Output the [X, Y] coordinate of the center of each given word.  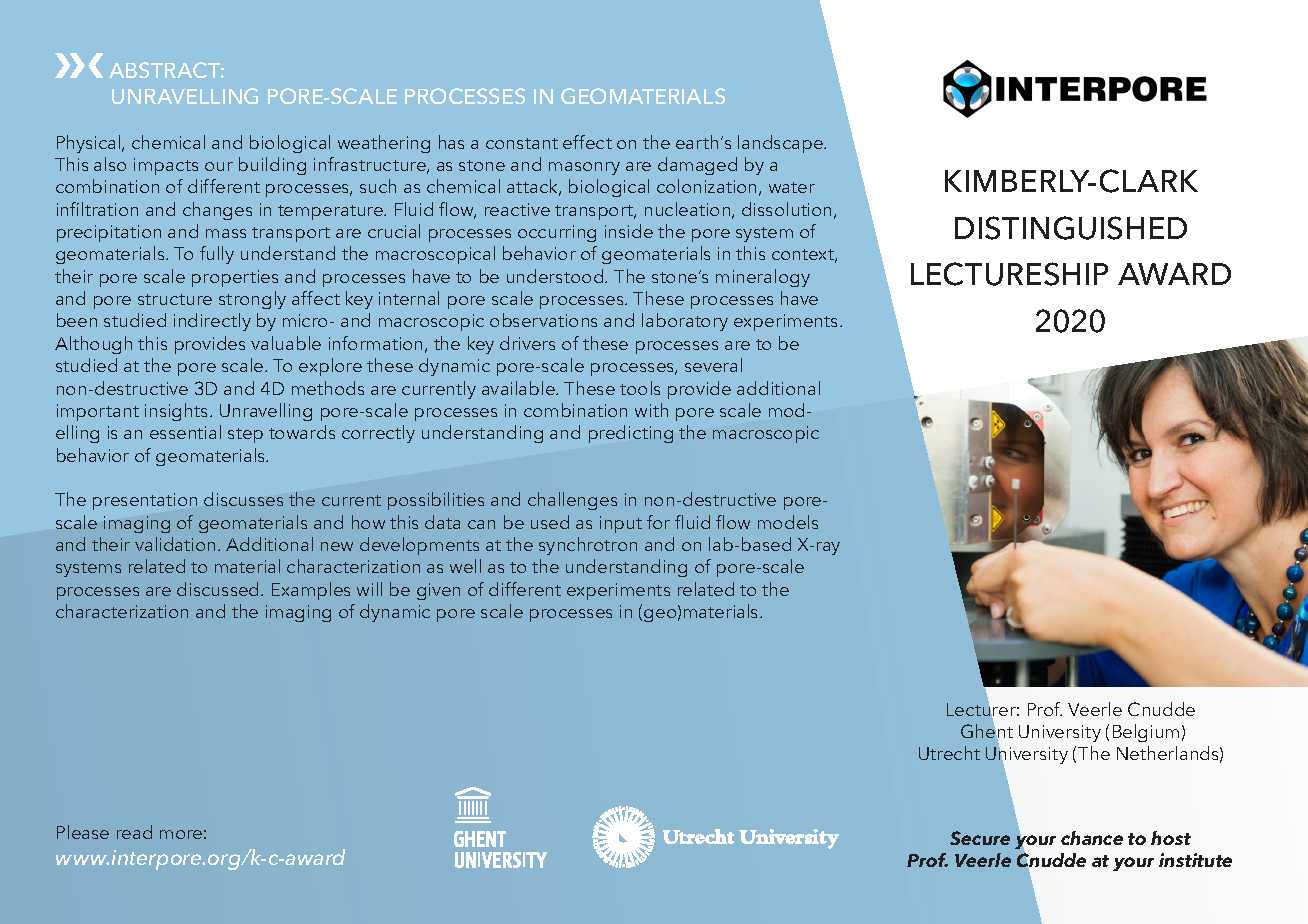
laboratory [685, 322]
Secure [980, 838]
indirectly [212, 322]
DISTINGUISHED [1071, 228]
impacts [166, 166]
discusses [243, 499]
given [438, 591]
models [788, 522]
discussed [219, 589]
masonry [584, 168]
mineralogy [763, 278]
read [134, 832]
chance [1092, 838]
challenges [572, 501]
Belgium [1146, 733]
